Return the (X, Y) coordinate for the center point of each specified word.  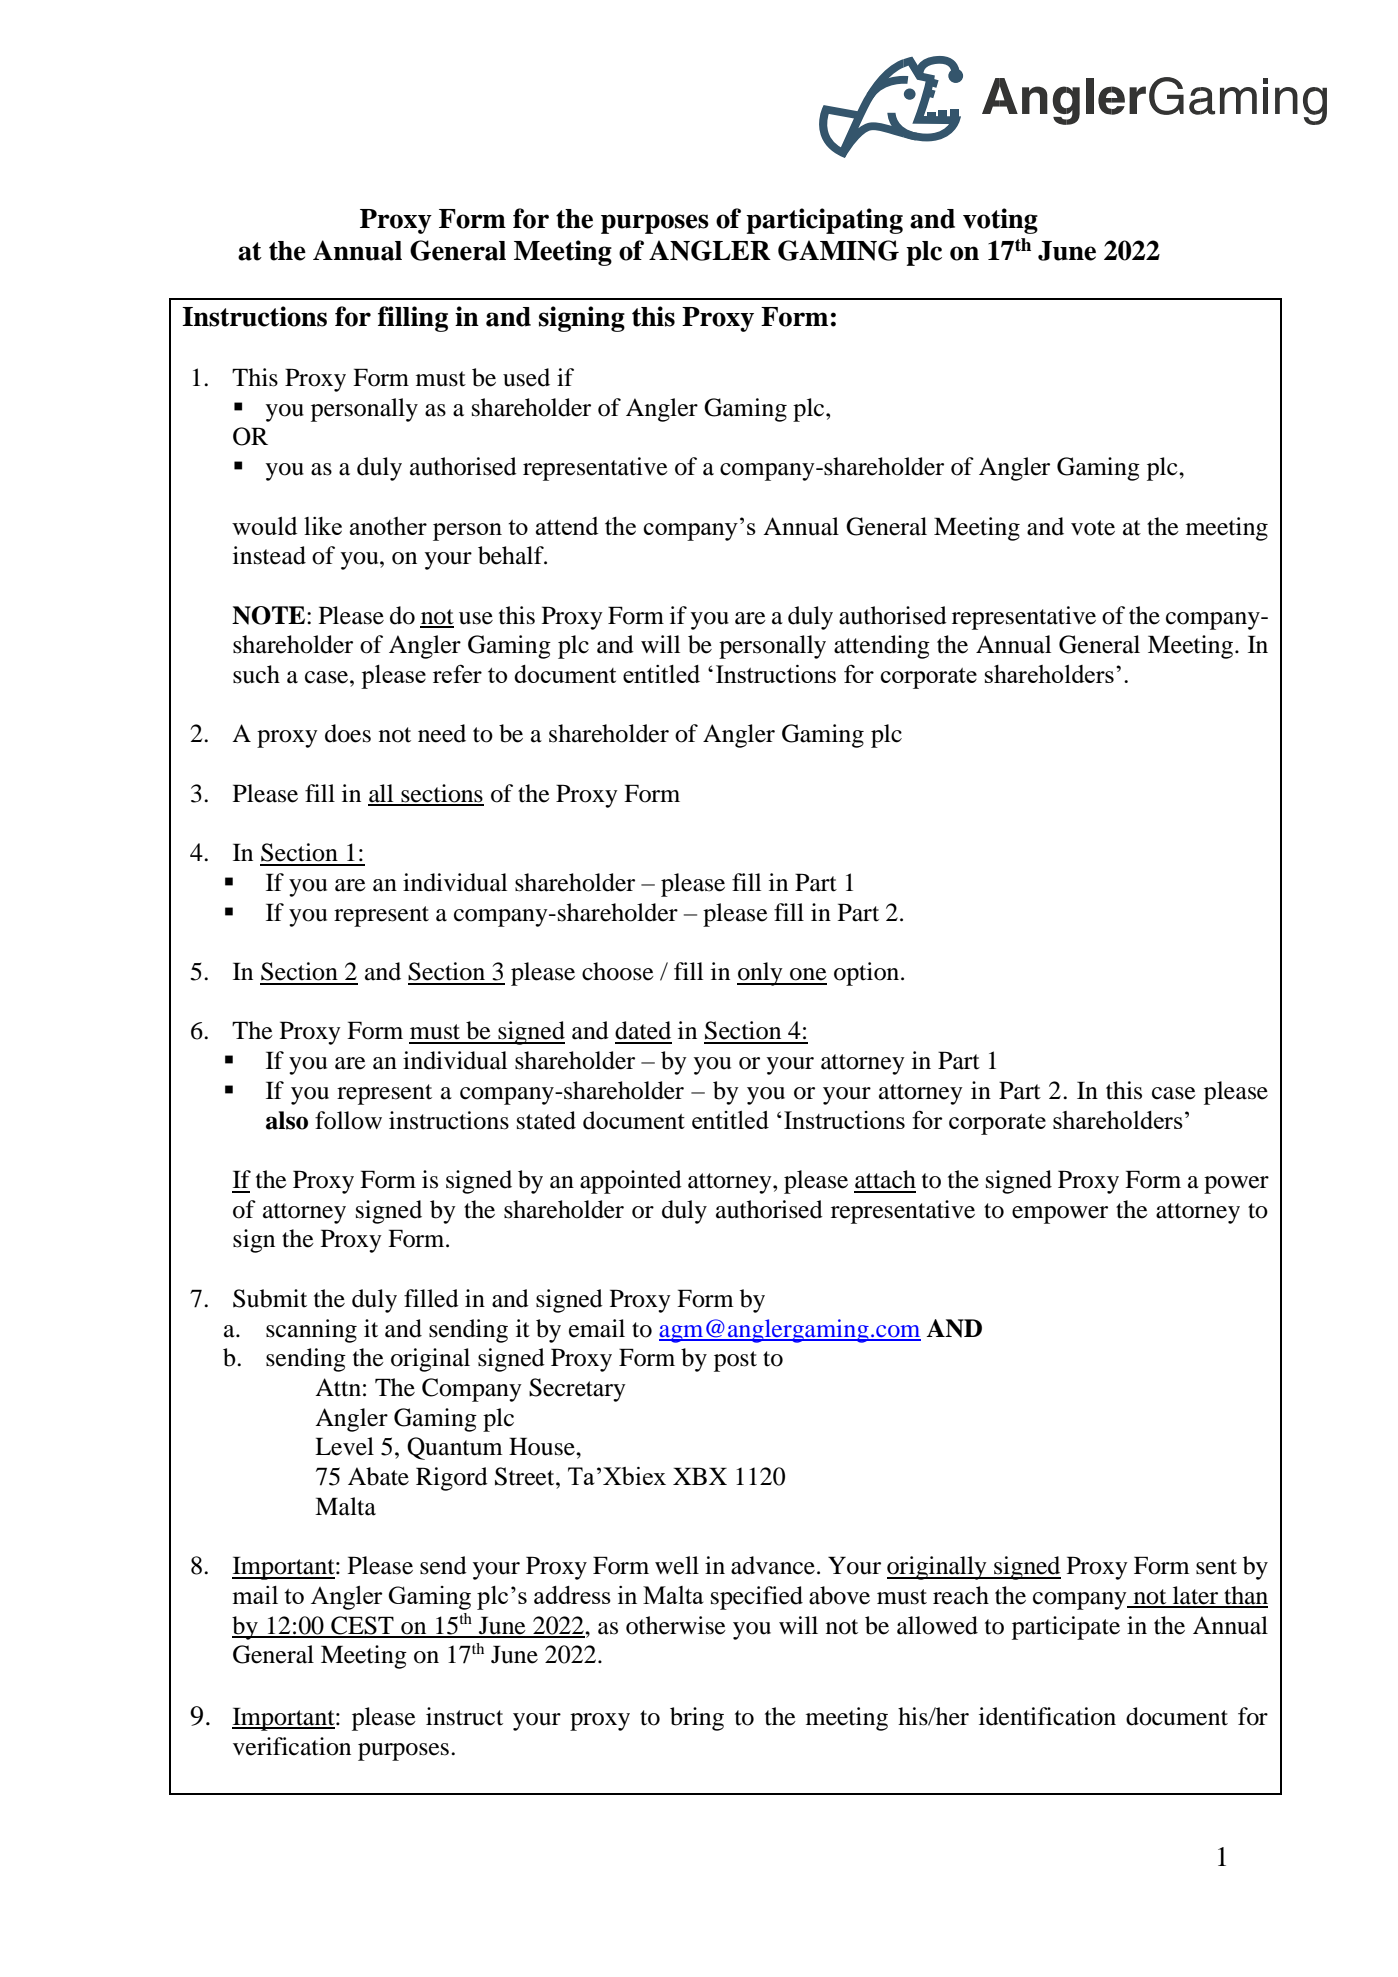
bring (697, 1719)
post (735, 1361)
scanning (311, 1331)
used (526, 377)
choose (618, 971)
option (868, 974)
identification (1047, 1716)
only (761, 974)
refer (457, 673)
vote (1093, 528)
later (1196, 1596)
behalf (512, 555)
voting (1000, 221)
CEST (362, 1626)
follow (348, 1120)
